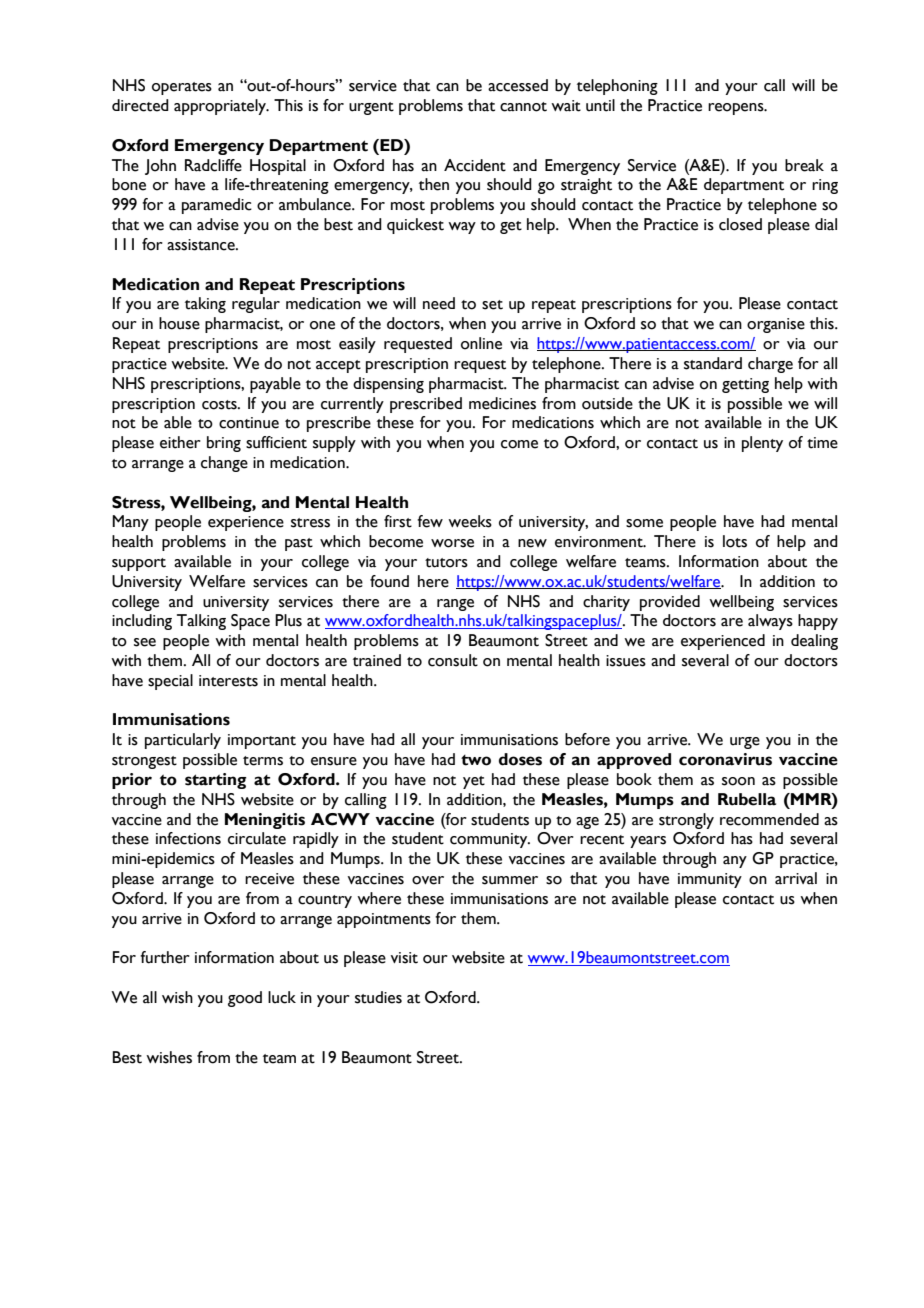 This screenshot has width=924, height=1308. Describe the element at coordinates (804, 165) in the screenshot. I see `break` at that location.
